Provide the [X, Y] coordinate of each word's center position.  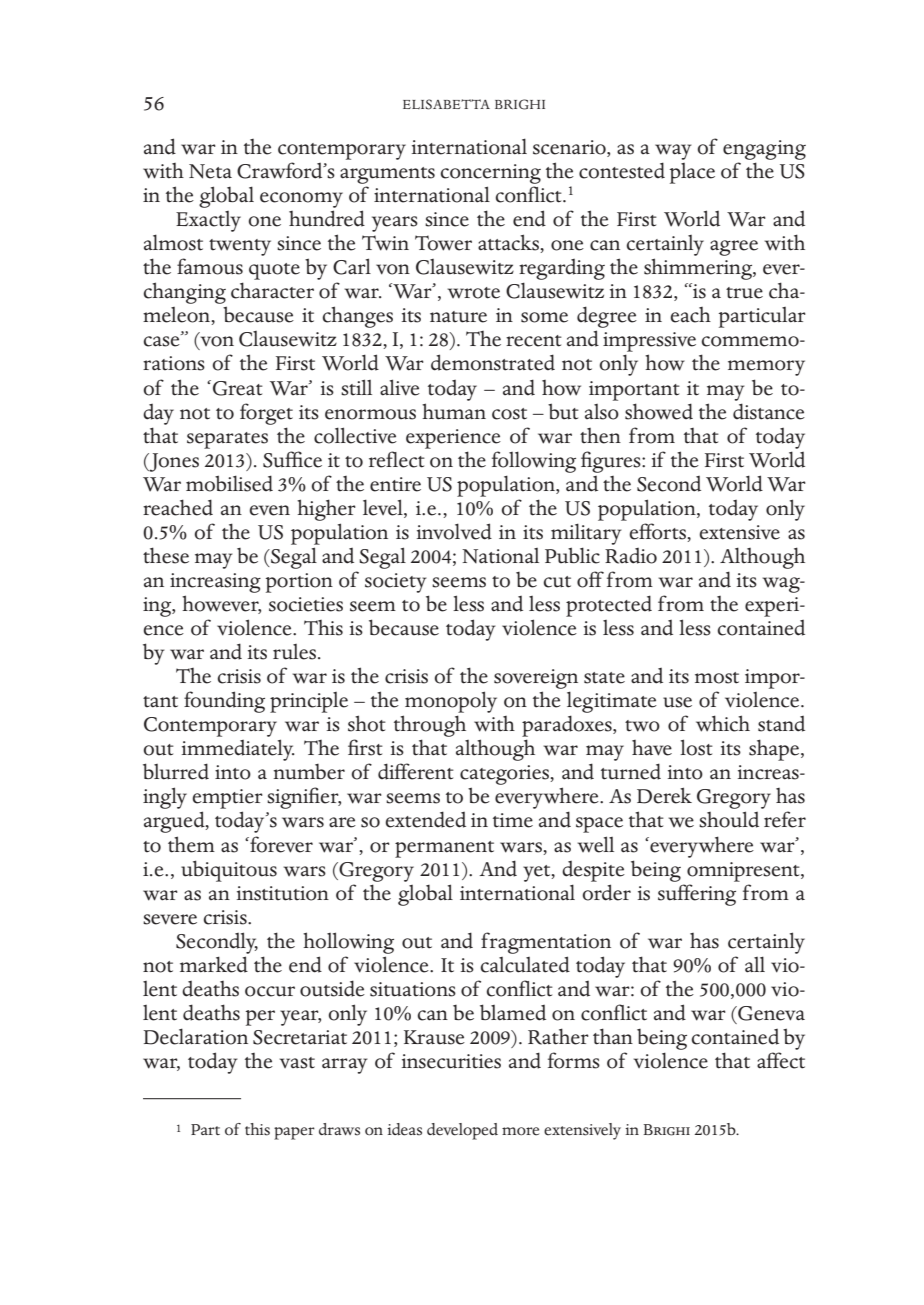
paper [294, 1133]
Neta [210, 171]
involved [454, 531]
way [673, 152]
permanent [444, 849]
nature [458, 317]
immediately [238, 750]
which [723, 723]
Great [238, 388]
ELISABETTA [446, 104]
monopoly [451, 702]
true [744, 293]
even [269, 510]
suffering [697, 895]
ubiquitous [229, 871]
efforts [658, 532]
